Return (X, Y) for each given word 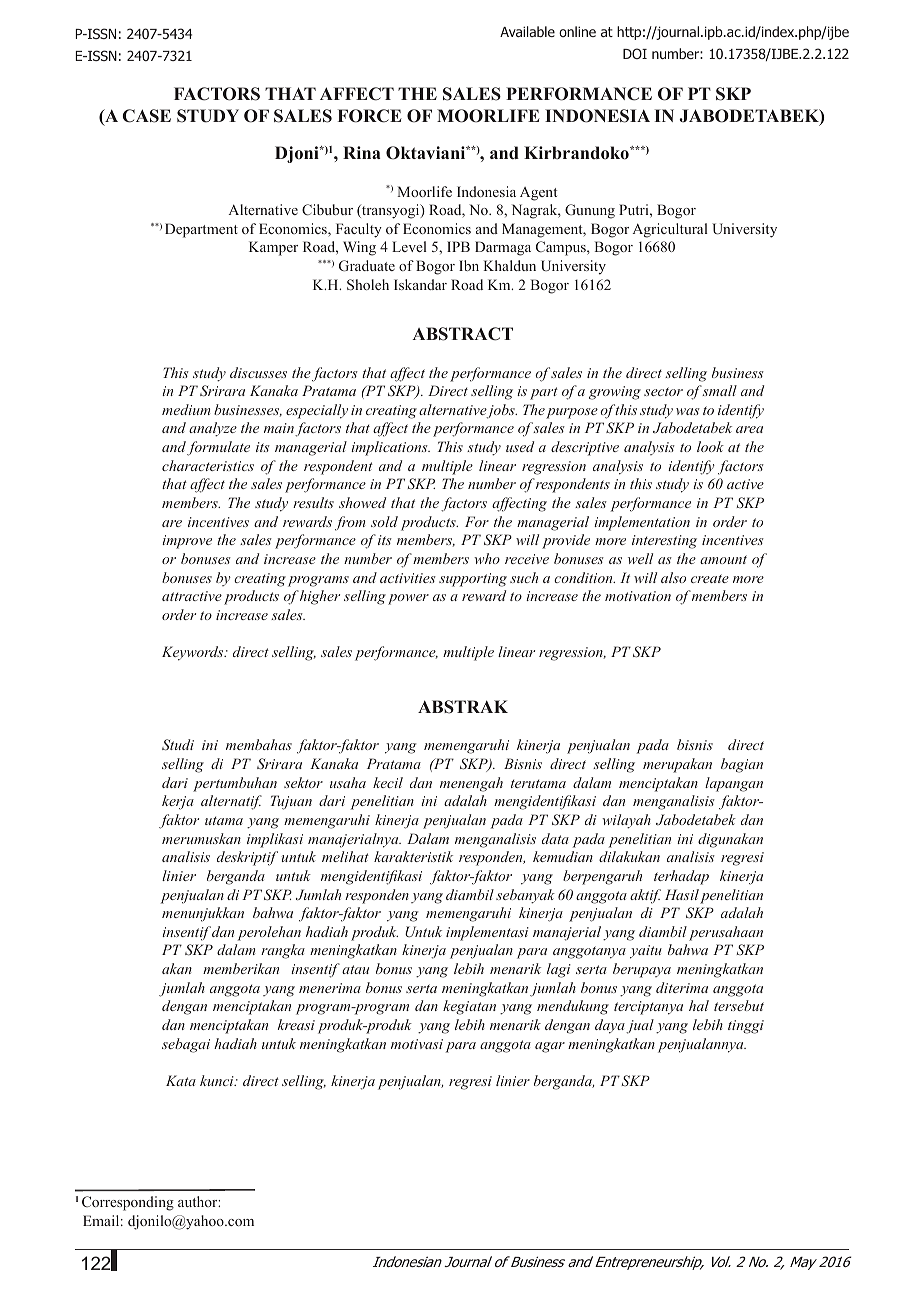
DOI (635, 53)
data (555, 838)
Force (370, 116)
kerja (178, 802)
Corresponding (128, 1203)
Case (147, 116)
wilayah (626, 821)
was (688, 411)
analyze (213, 429)
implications (390, 448)
